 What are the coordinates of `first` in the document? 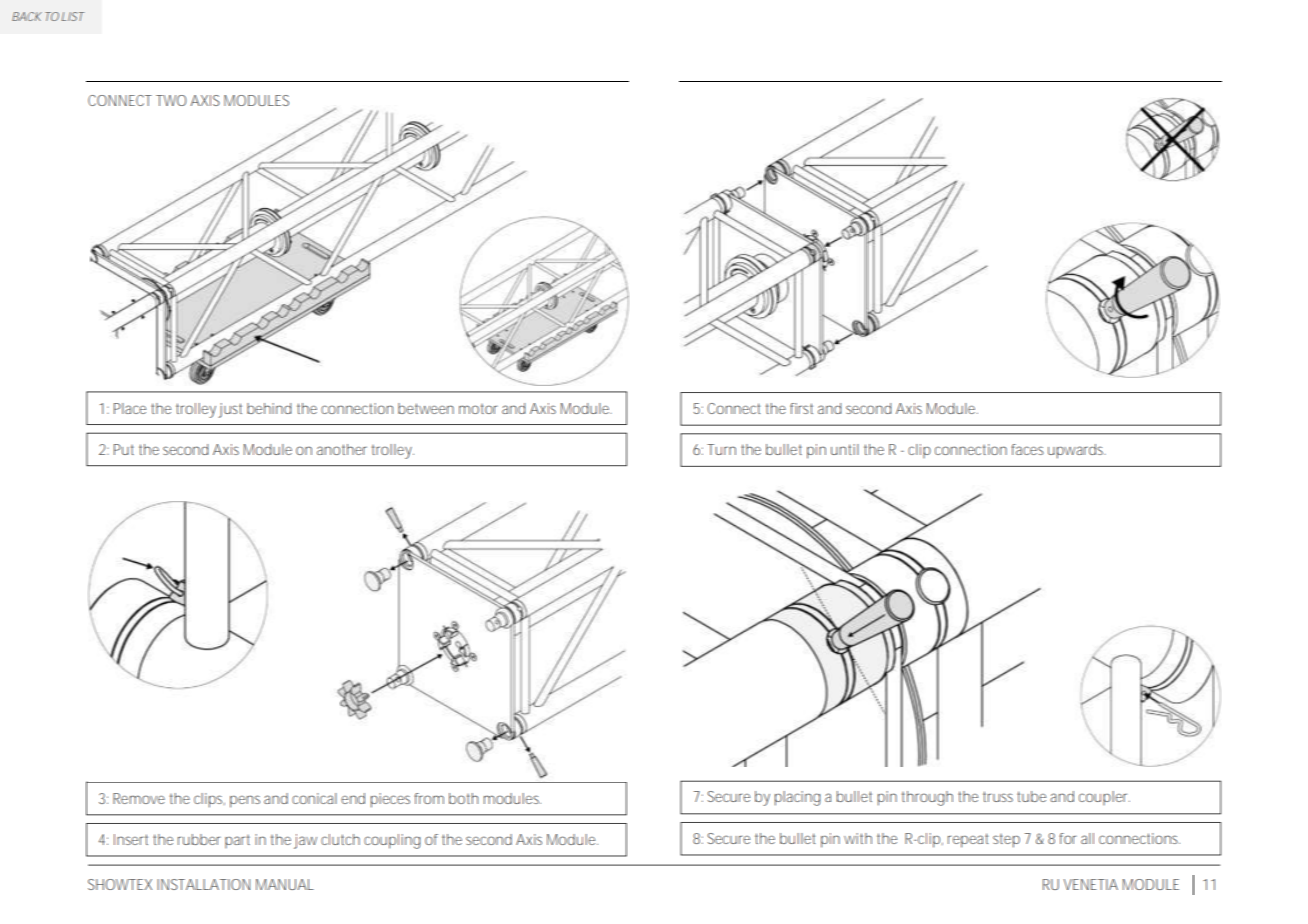 It's located at (801, 408).
